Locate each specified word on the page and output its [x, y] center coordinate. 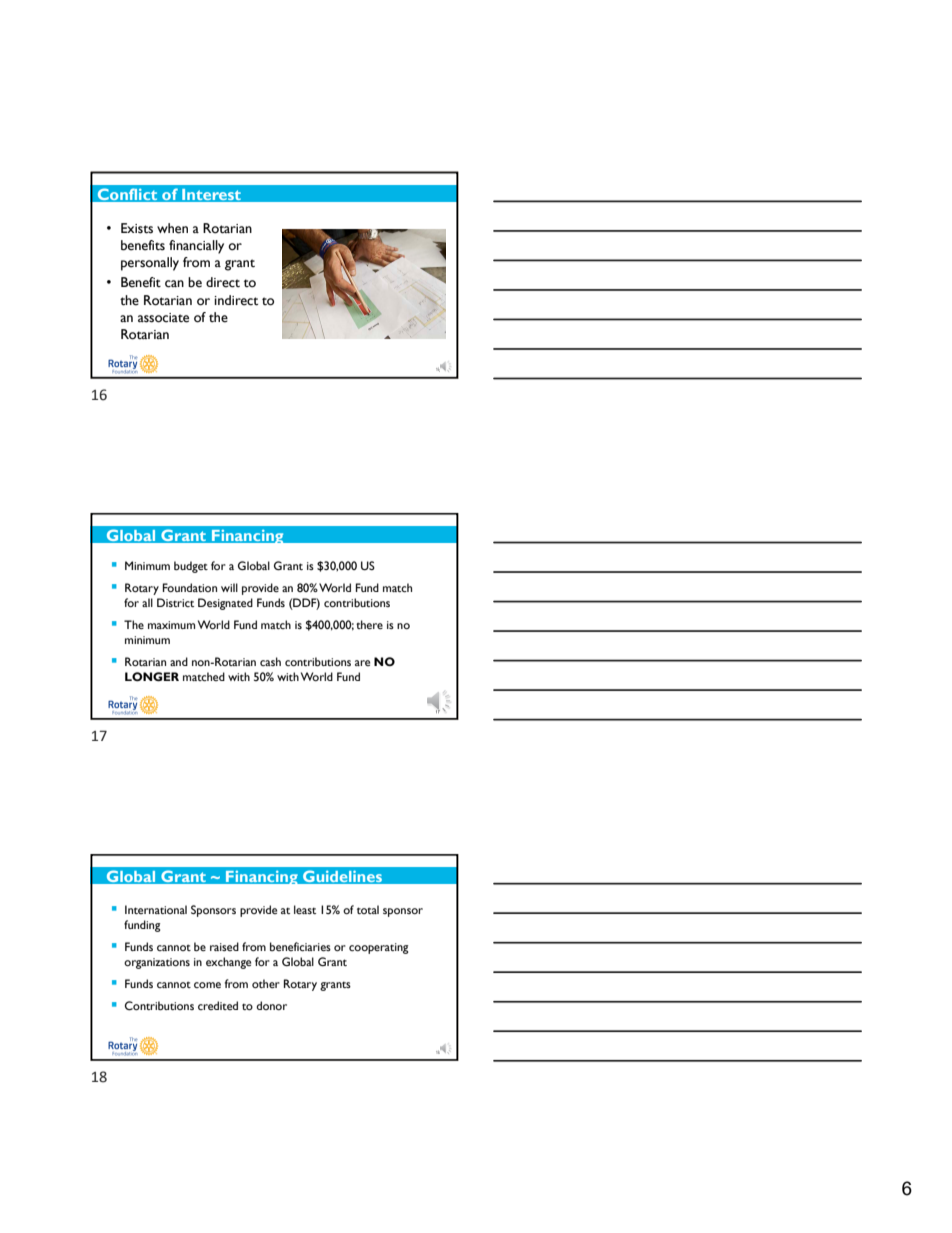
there [369, 624]
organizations [157, 963]
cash [270, 661]
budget [191, 567]
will [229, 587]
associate [163, 318]
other [266, 983]
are [362, 663]
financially [196, 247]
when [172, 228]
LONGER [152, 676]
